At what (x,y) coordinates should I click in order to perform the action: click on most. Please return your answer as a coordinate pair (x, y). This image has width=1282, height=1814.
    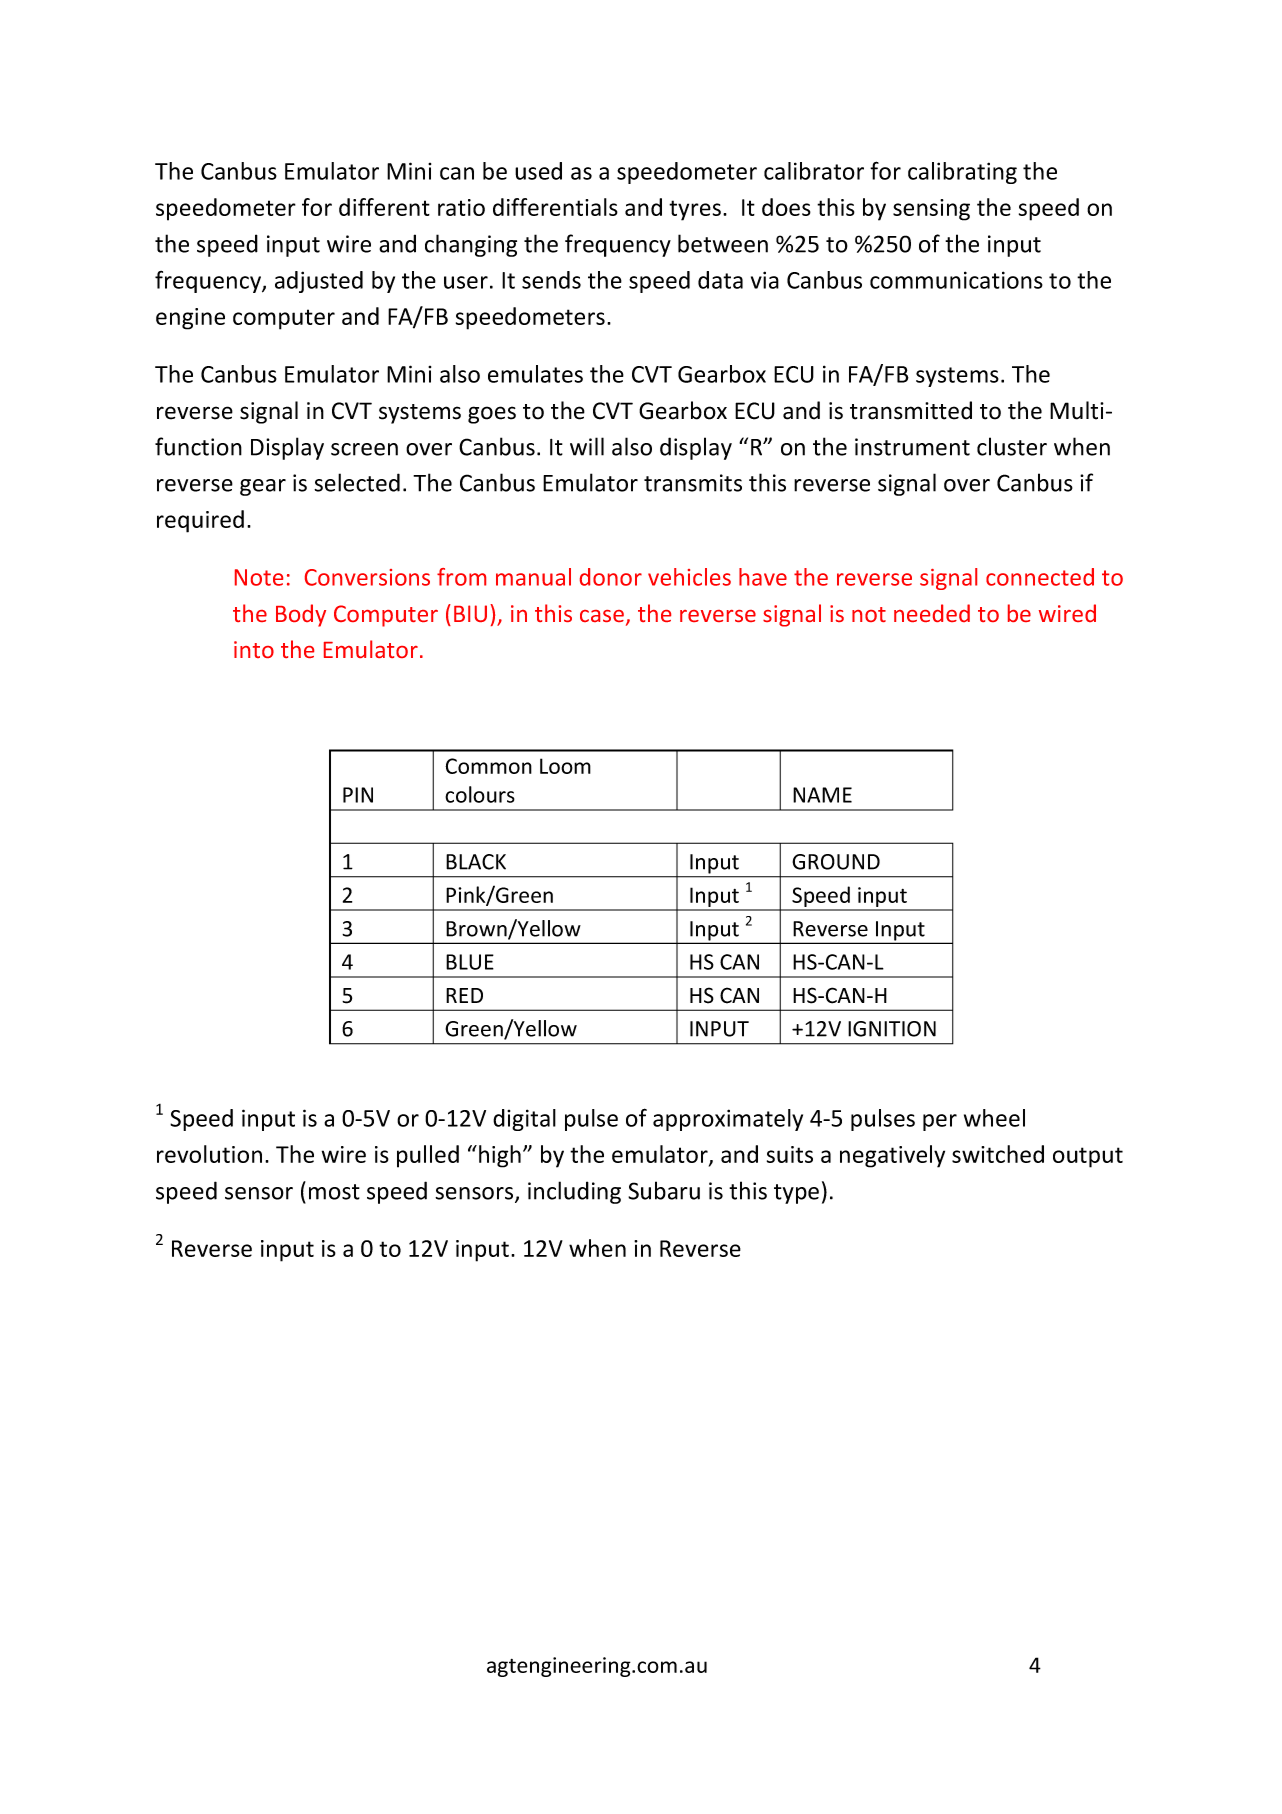
    Looking at the image, I should click on (334, 1192).
